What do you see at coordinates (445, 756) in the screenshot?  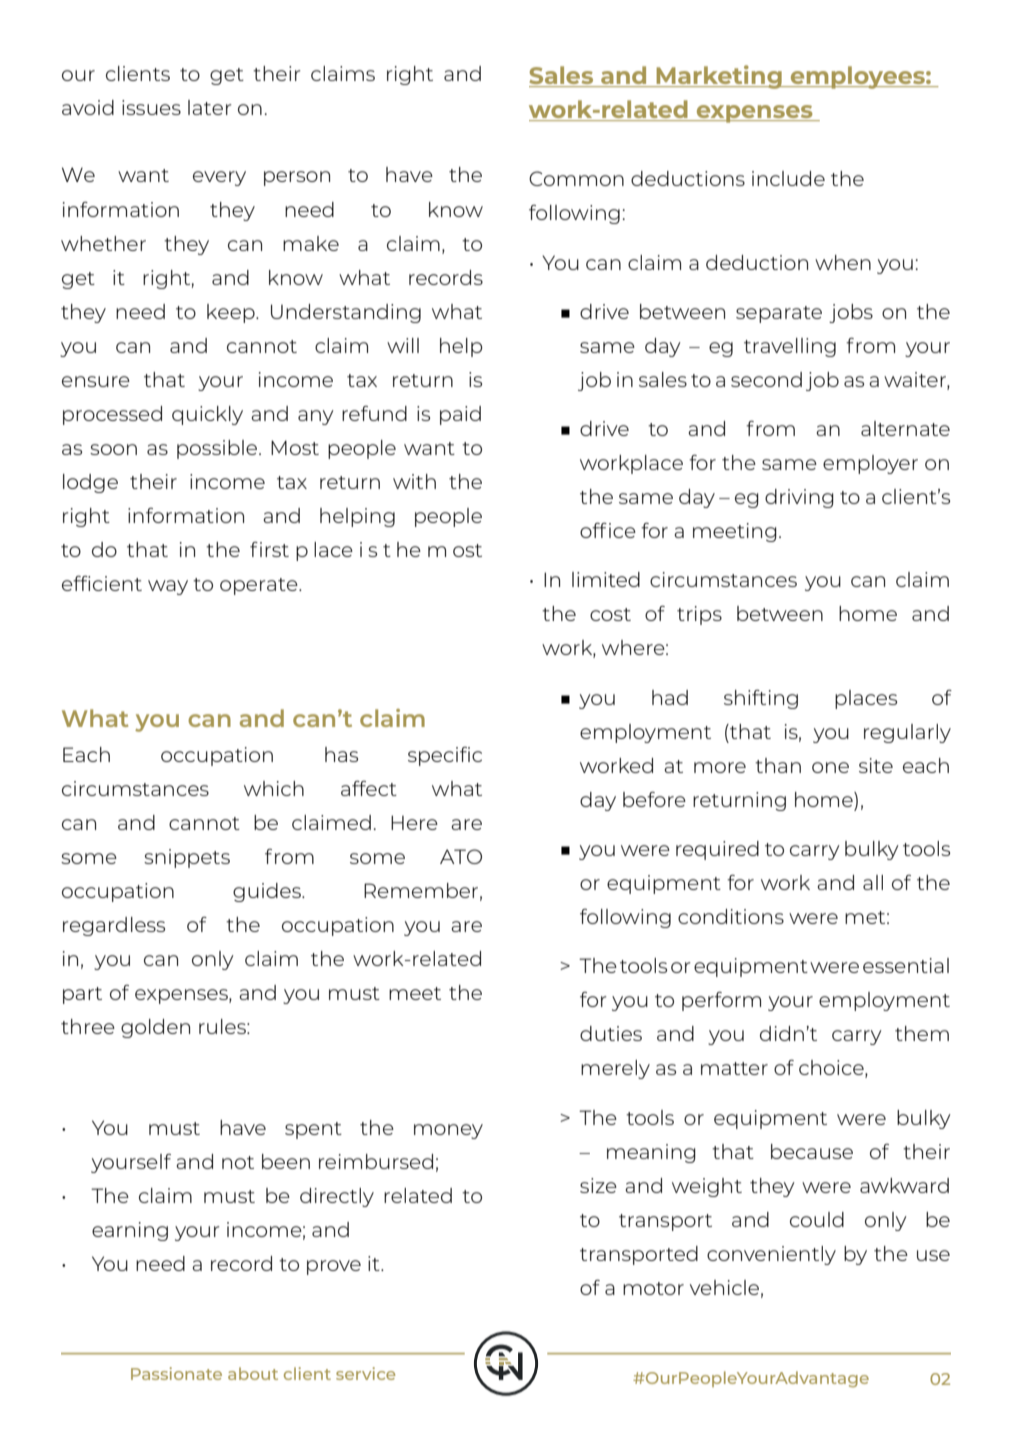 I see `specific` at bounding box center [445, 756].
